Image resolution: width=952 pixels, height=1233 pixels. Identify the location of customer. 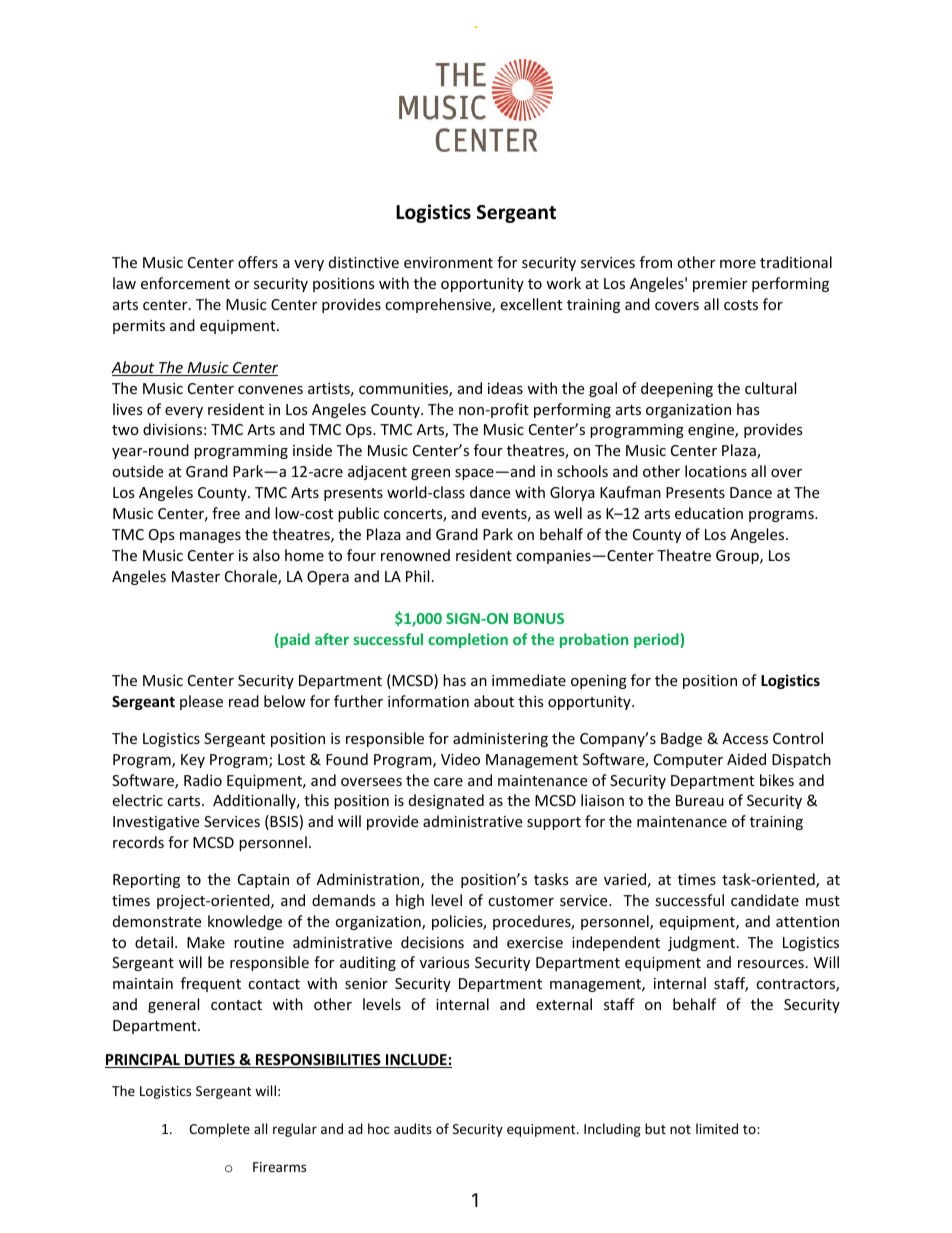
(521, 901).
